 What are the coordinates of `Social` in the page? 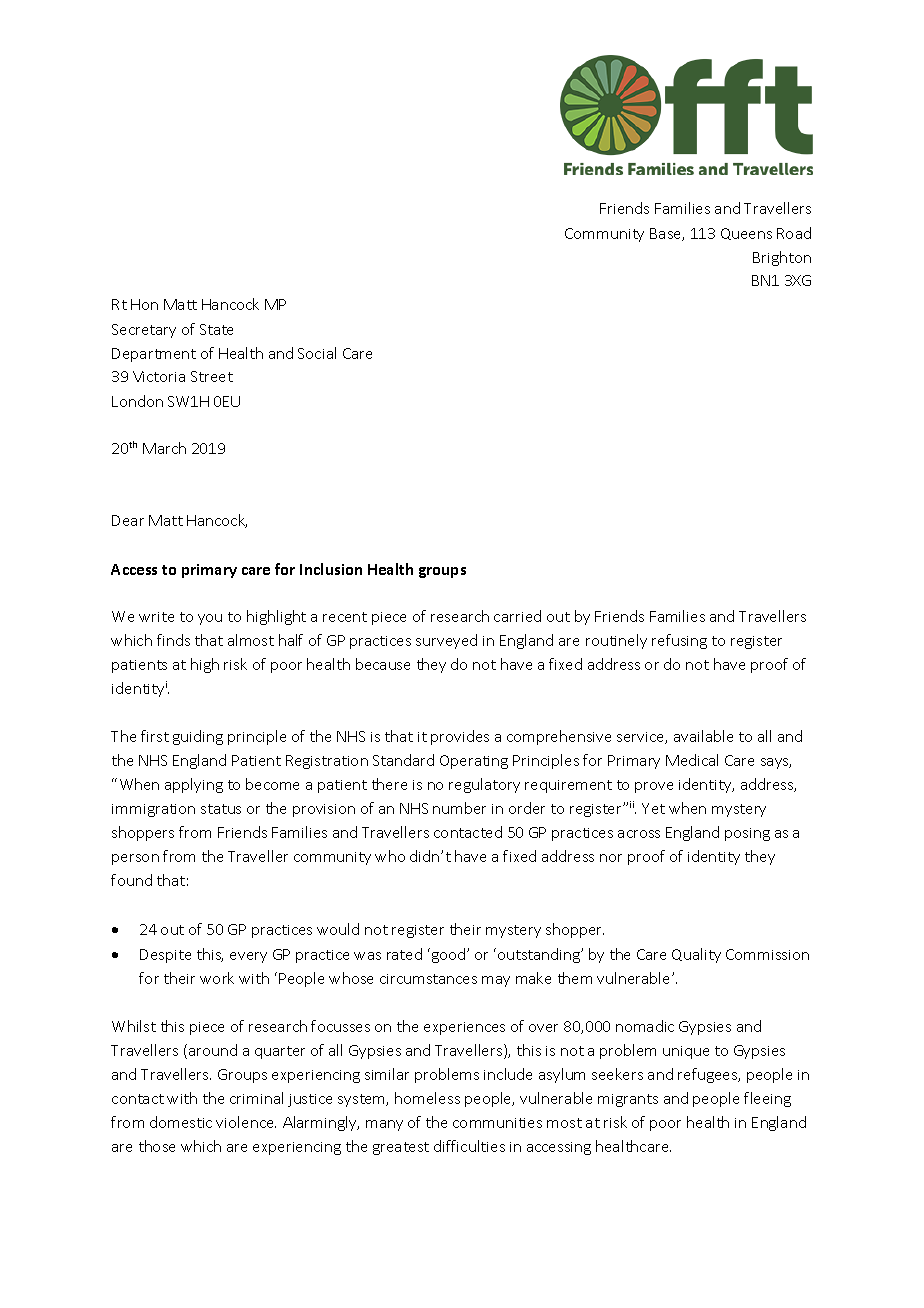 It's located at (317, 353).
